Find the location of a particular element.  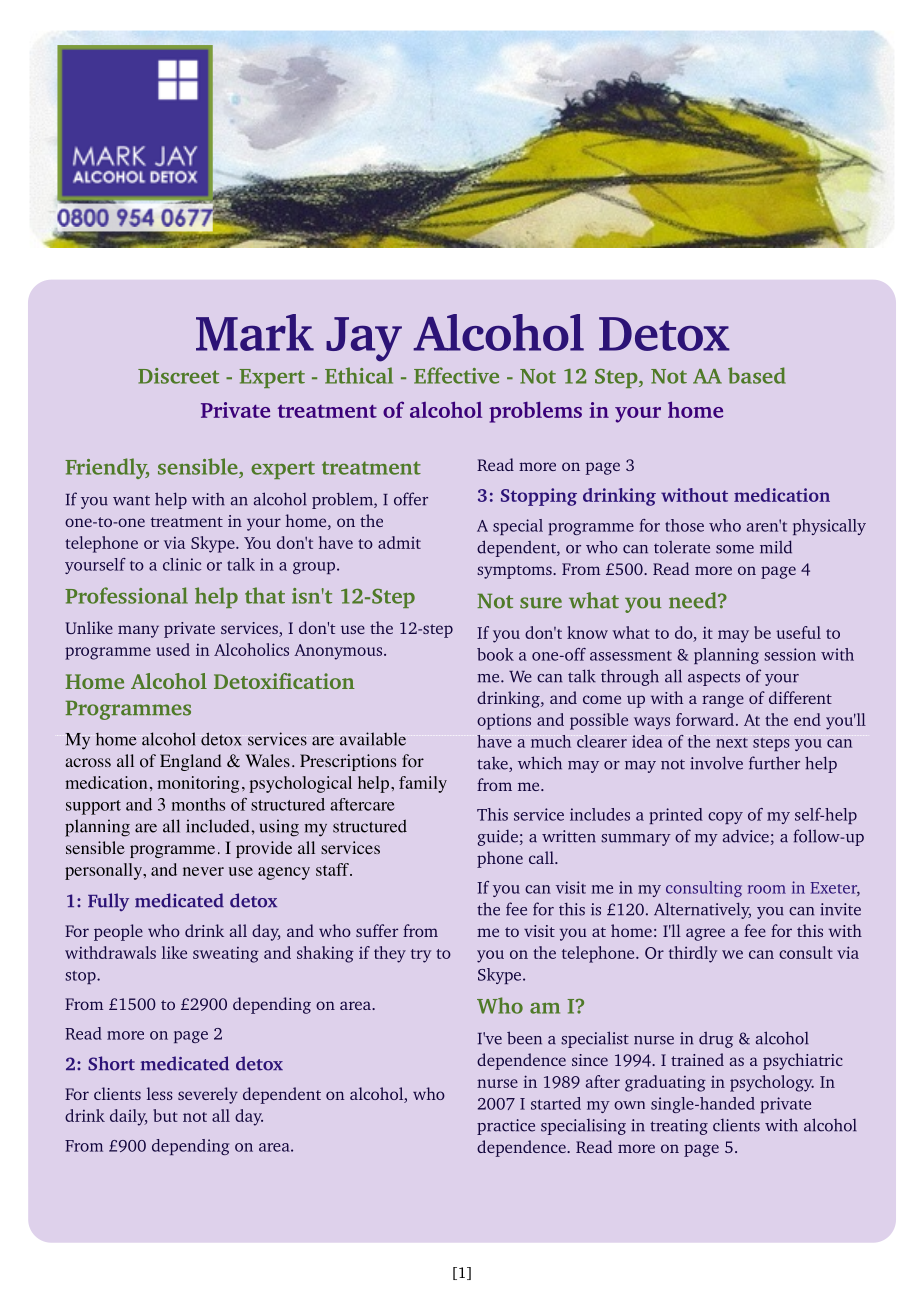

Effective is located at coordinates (456, 375).
